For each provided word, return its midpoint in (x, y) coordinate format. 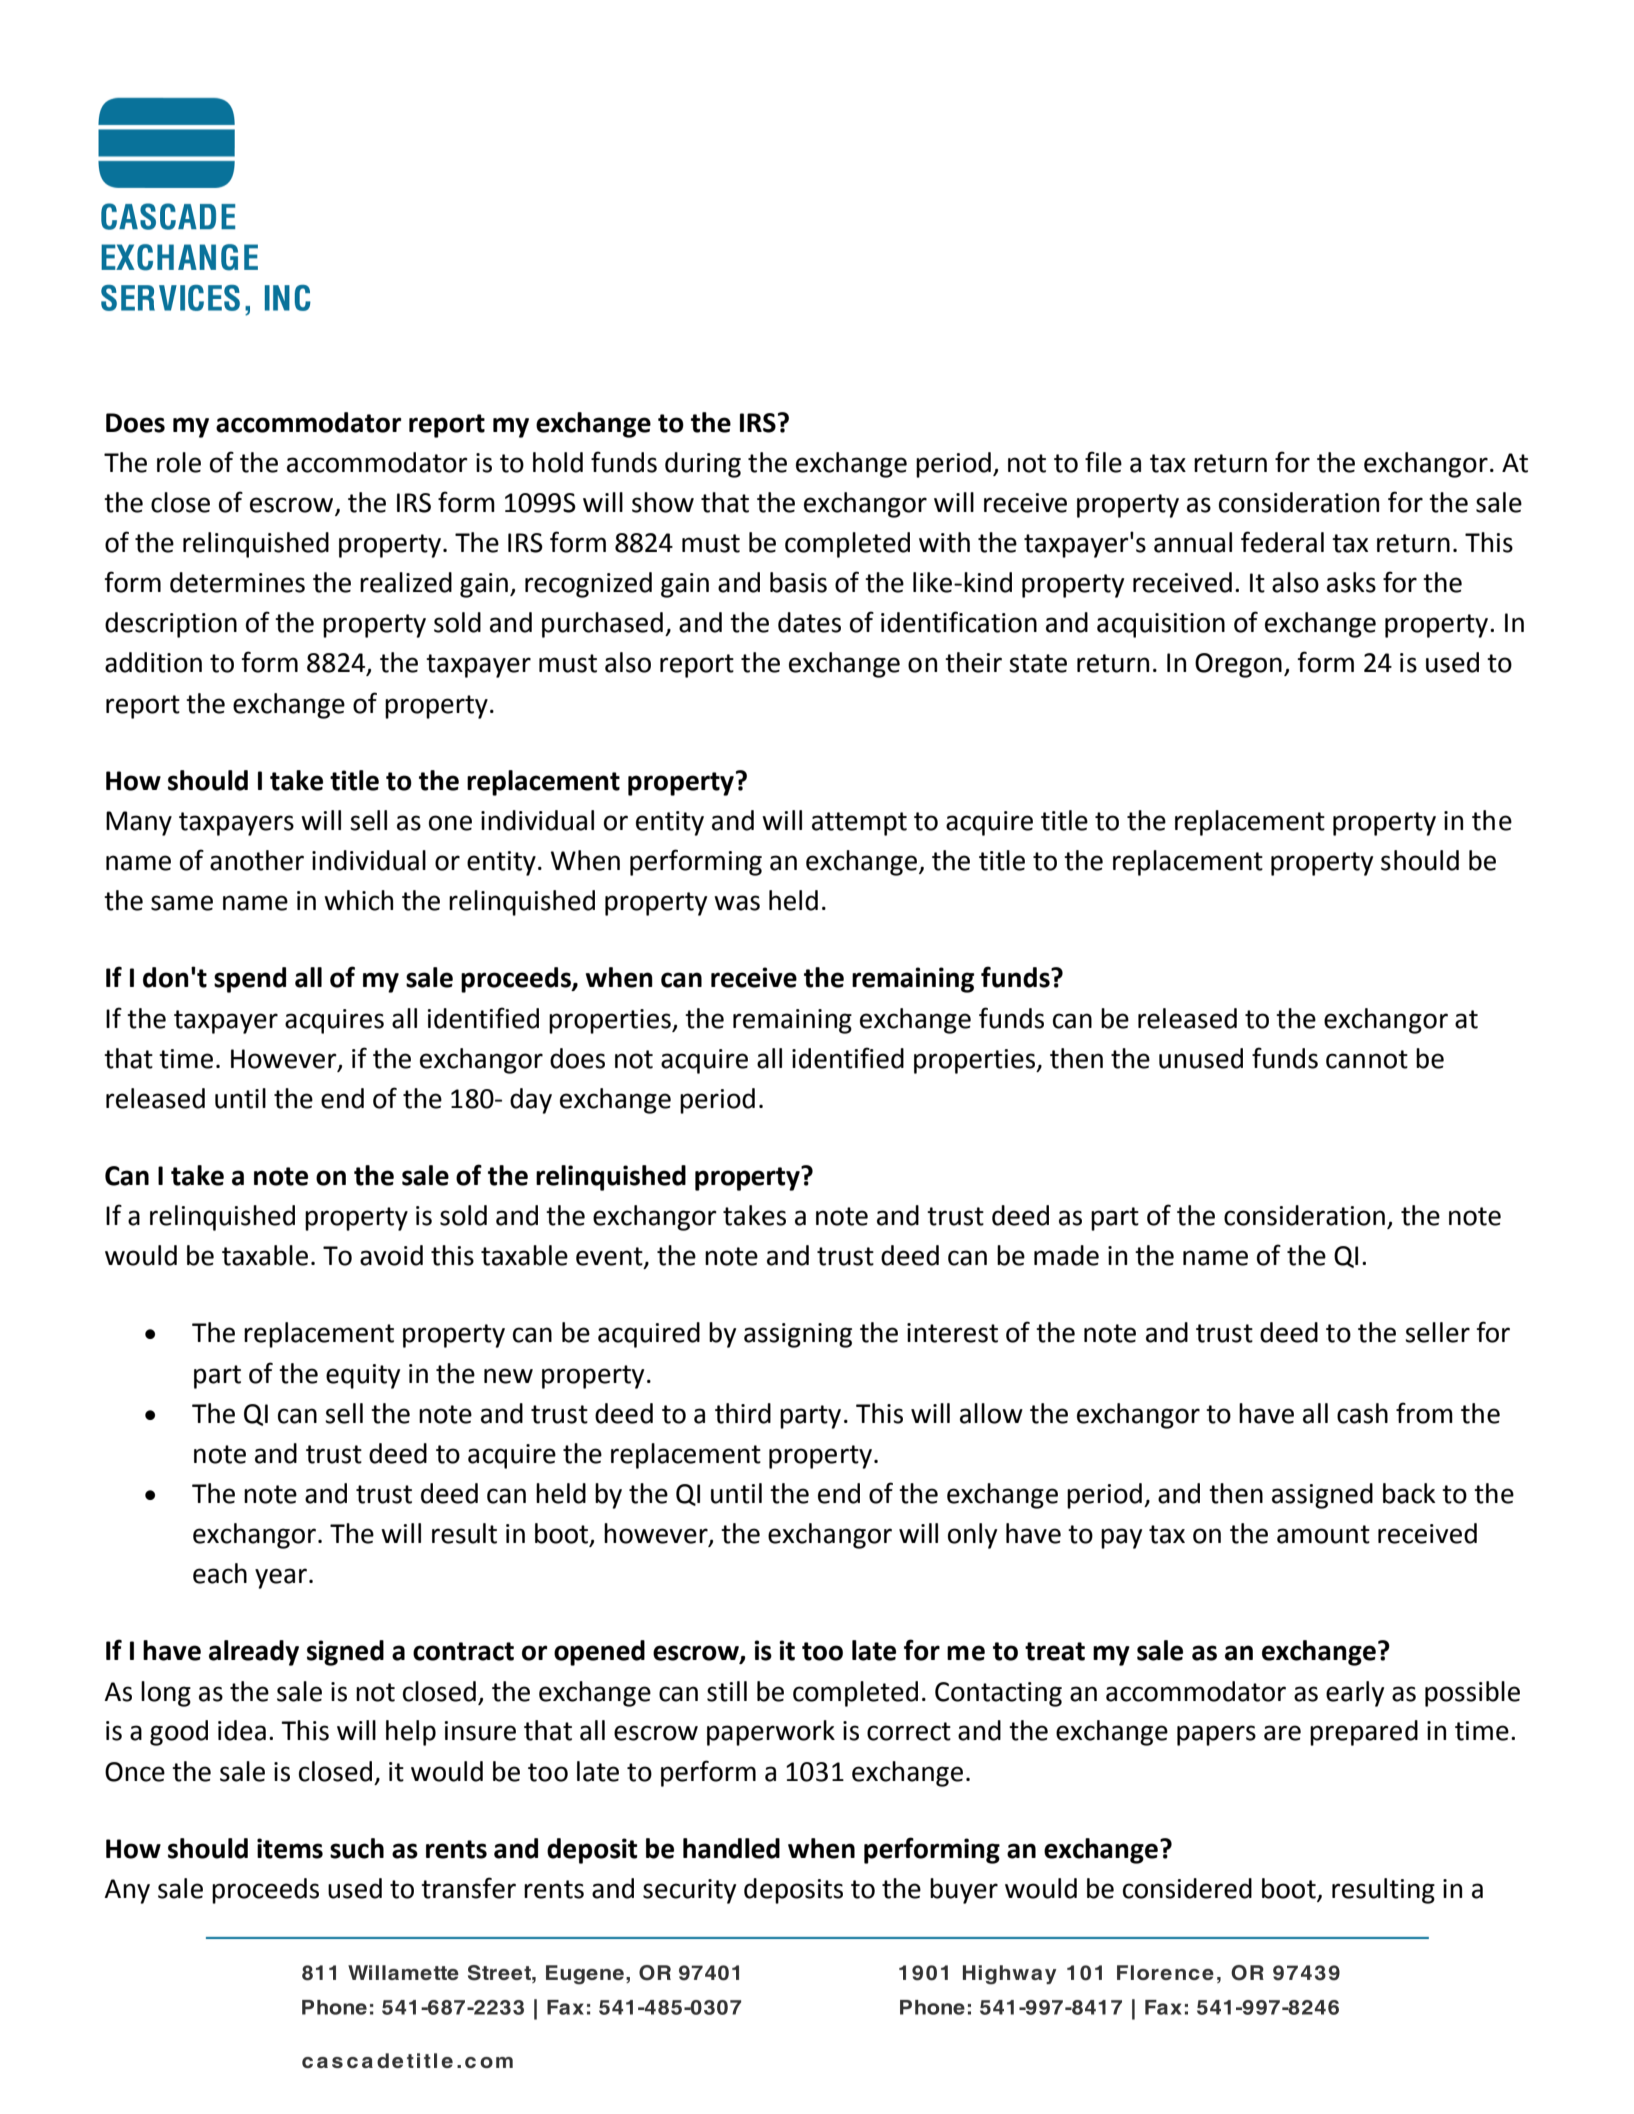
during (703, 465)
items (290, 1848)
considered (1187, 1888)
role (179, 462)
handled (731, 1848)
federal (1282, 542)
